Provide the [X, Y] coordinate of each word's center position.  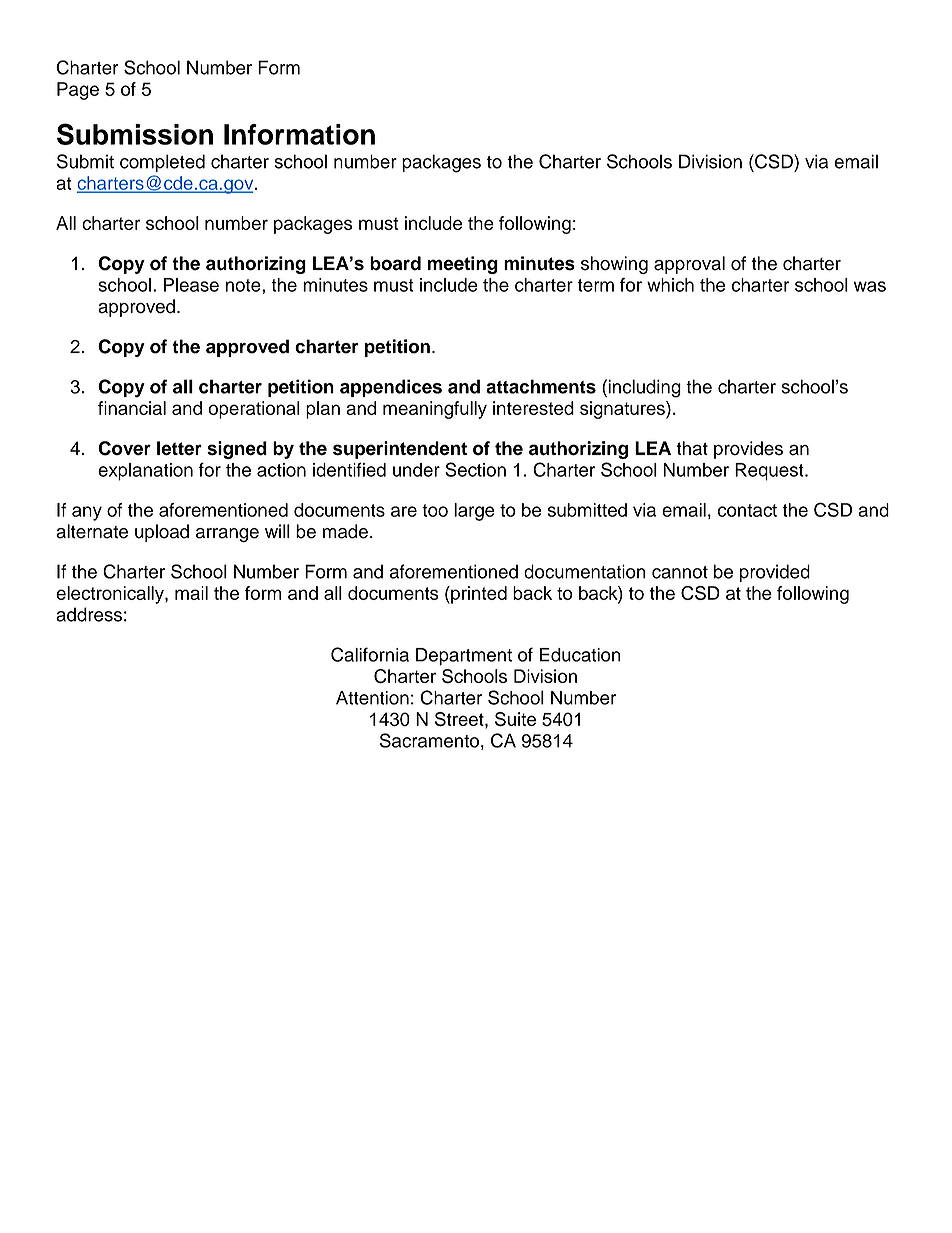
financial [132, 408]
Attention [372, 698]
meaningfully [435, 410]
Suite [515, 719]
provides [748, 450]
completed [162, 163]
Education [580, 655]
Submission [135, 134]
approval [689, 265]
